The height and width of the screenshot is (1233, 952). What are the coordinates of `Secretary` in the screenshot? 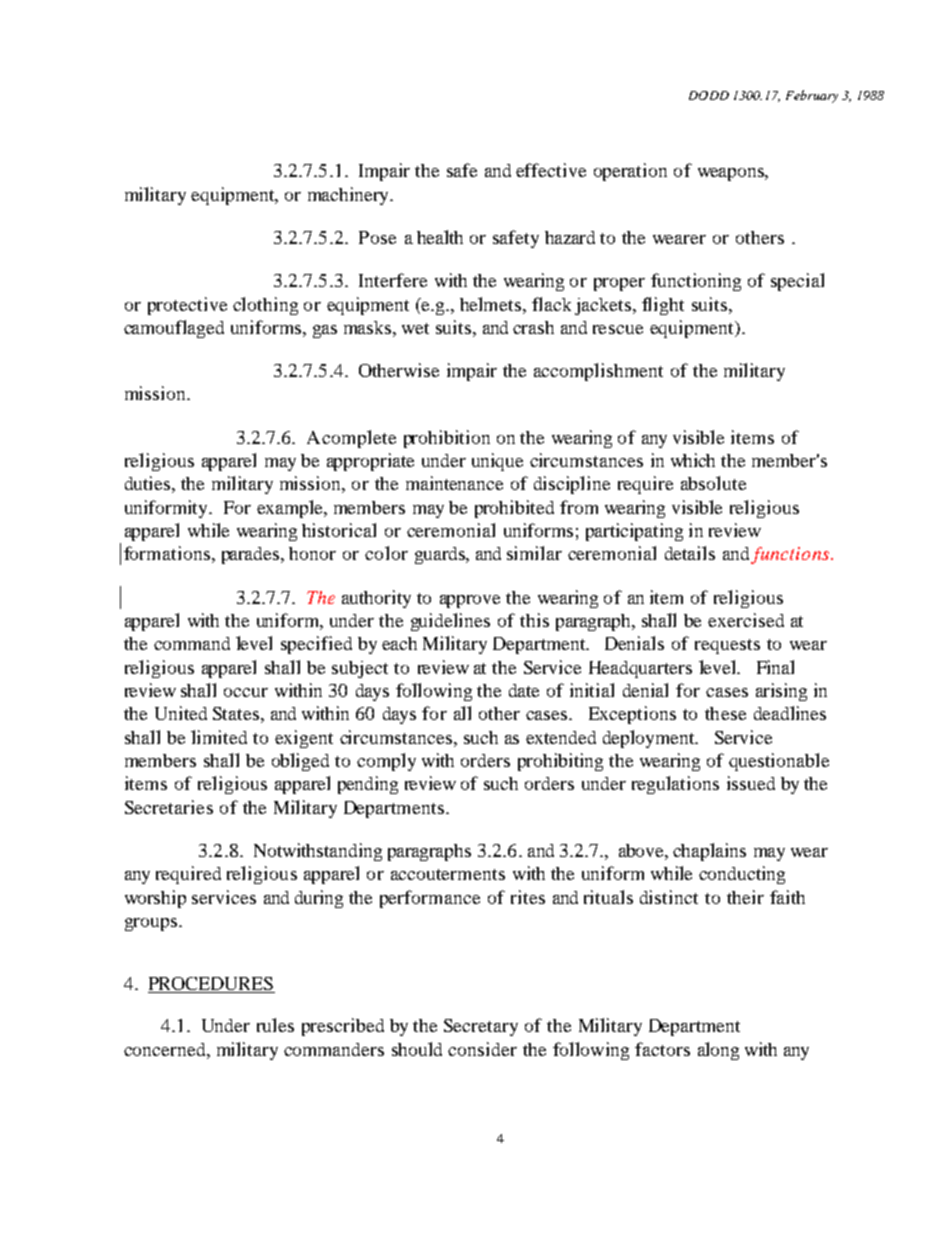 It's located at (481, 1027).
